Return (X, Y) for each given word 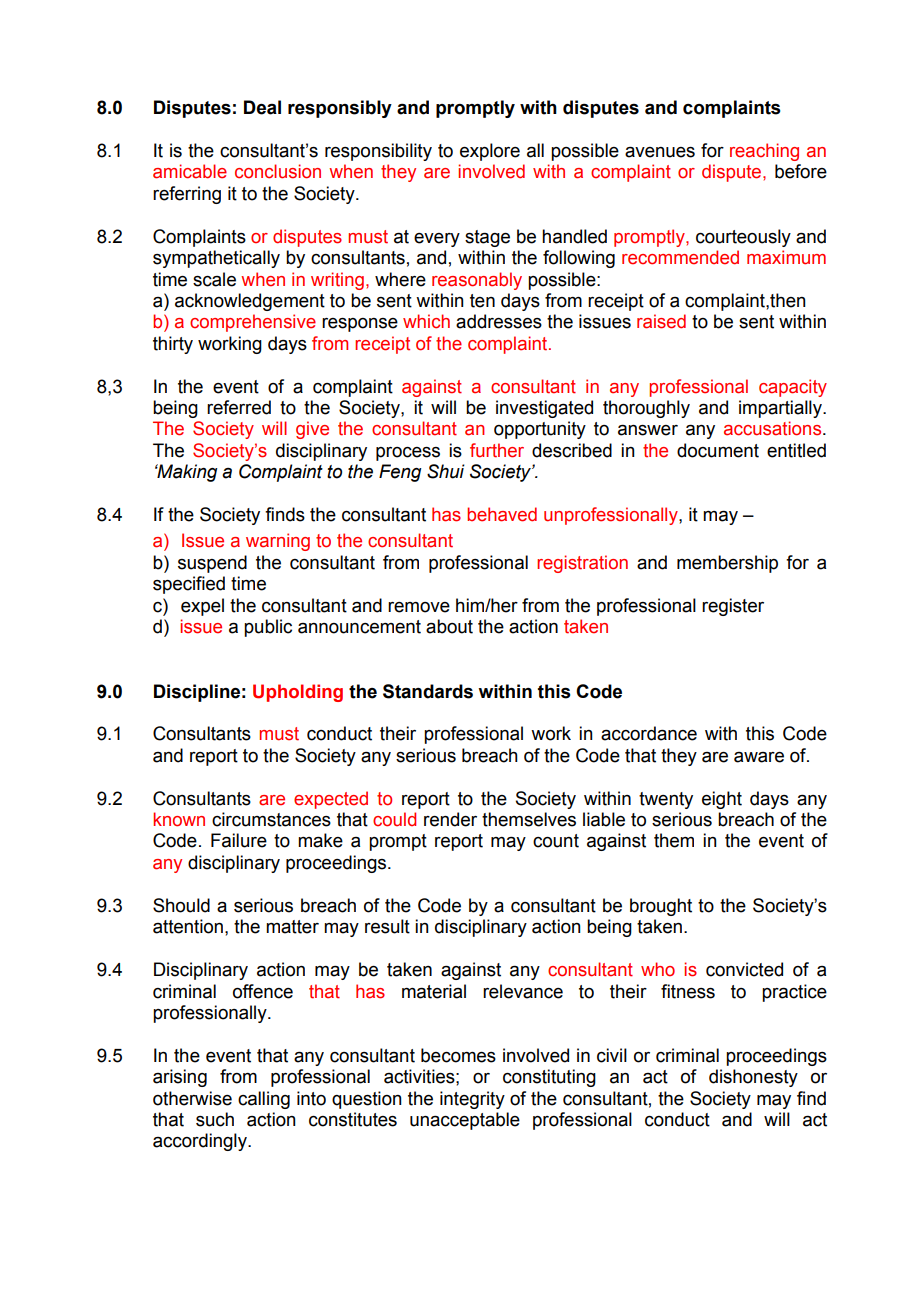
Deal (262, 107)
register (733, 607)
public (268, 628)
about (449, 626)
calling (264, 1100)
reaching (764, 152)
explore (490, 152)
